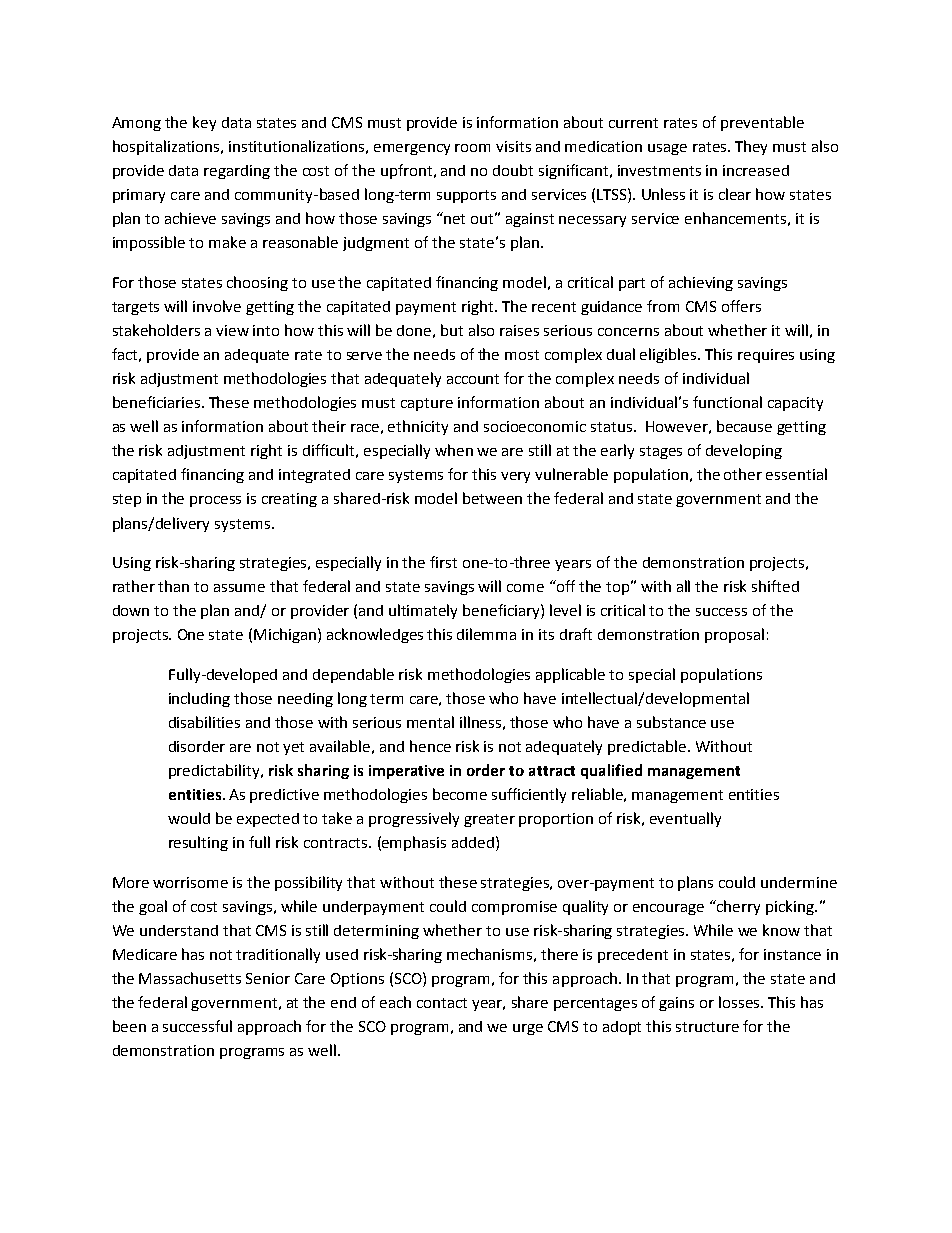 The width and height of the image is (952, 1233). Describe the element at coordinates (685, 819) in the image. I see `eventually` at that location.
